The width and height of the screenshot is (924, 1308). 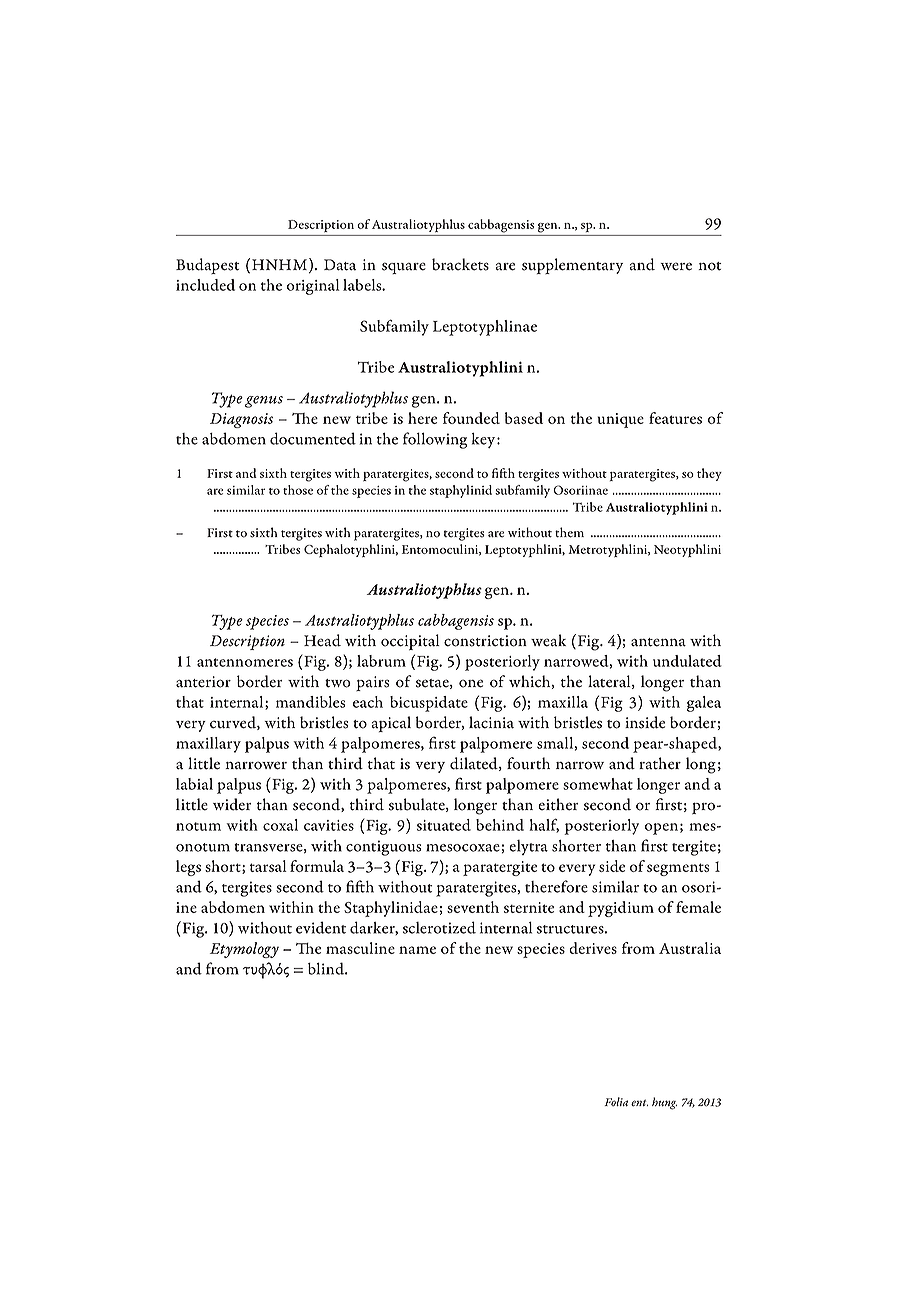 I want to click on following, so click(x=435, y=440).
